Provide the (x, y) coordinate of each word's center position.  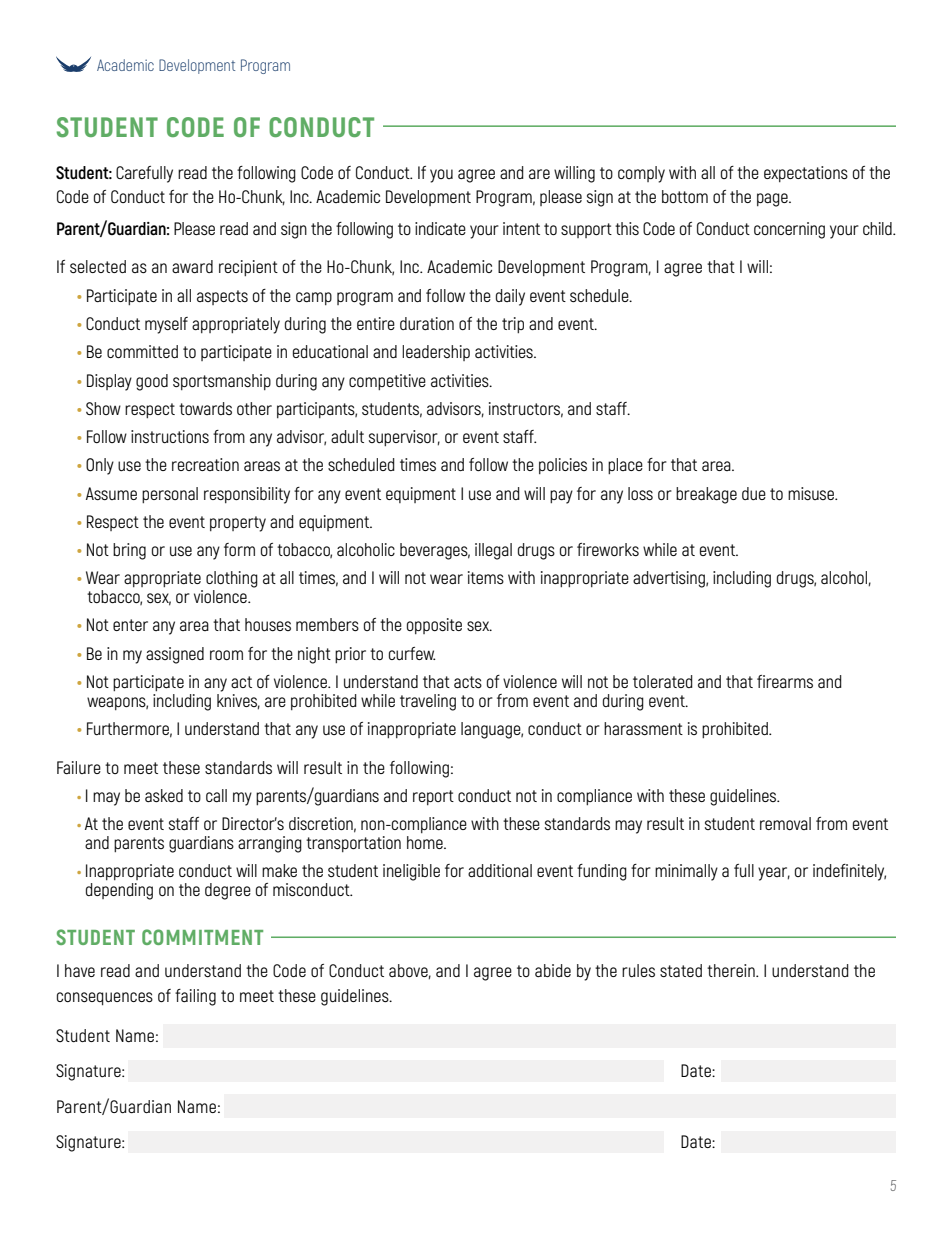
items (486, 577)
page (773, 200)
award (192, 266)
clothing (232, 579)
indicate (440, 228)
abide (553, 970)
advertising (670, 579)
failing (195, 997)
